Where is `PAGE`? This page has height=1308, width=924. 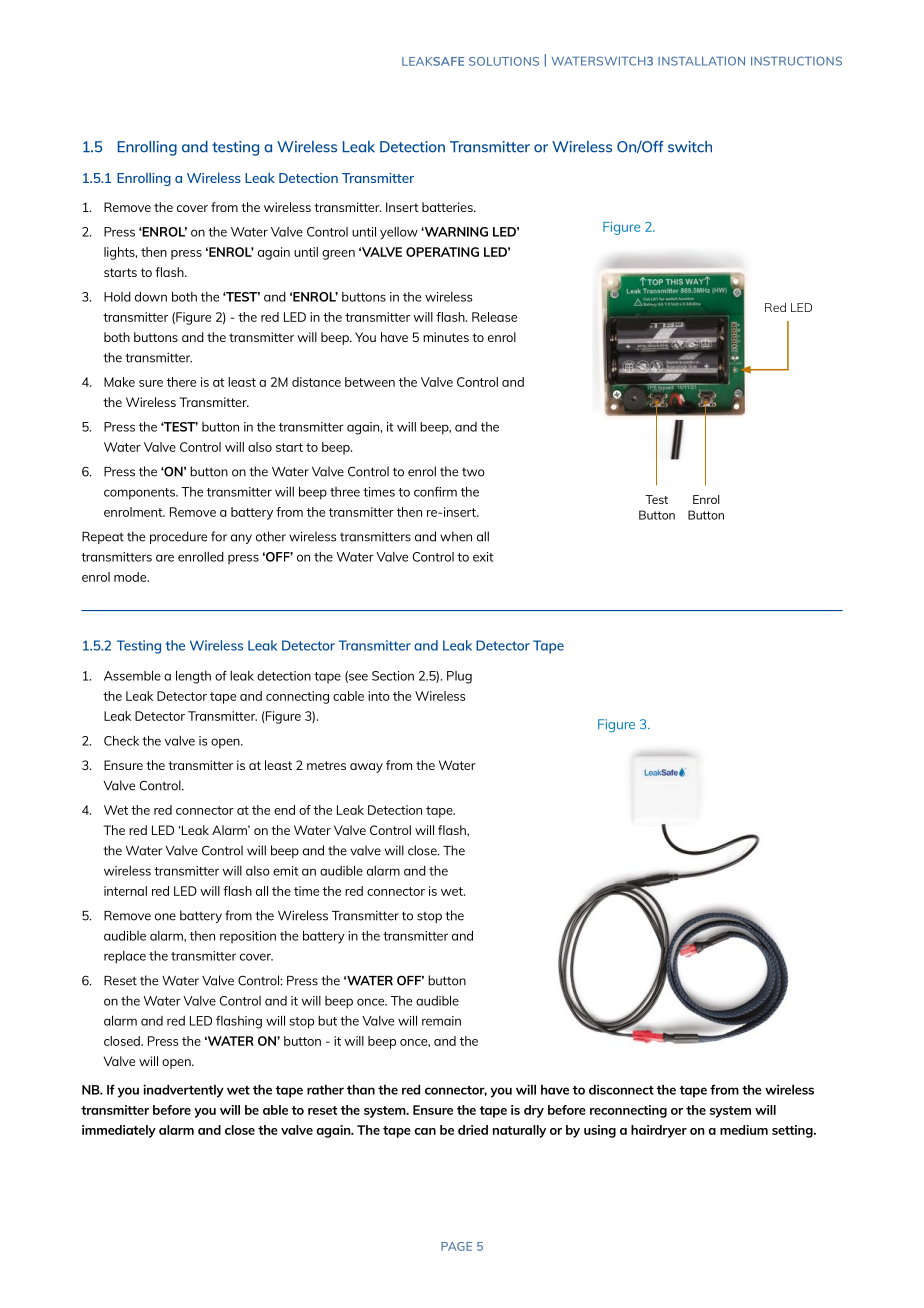 PAGE is located at coordinates (456, 1246).
